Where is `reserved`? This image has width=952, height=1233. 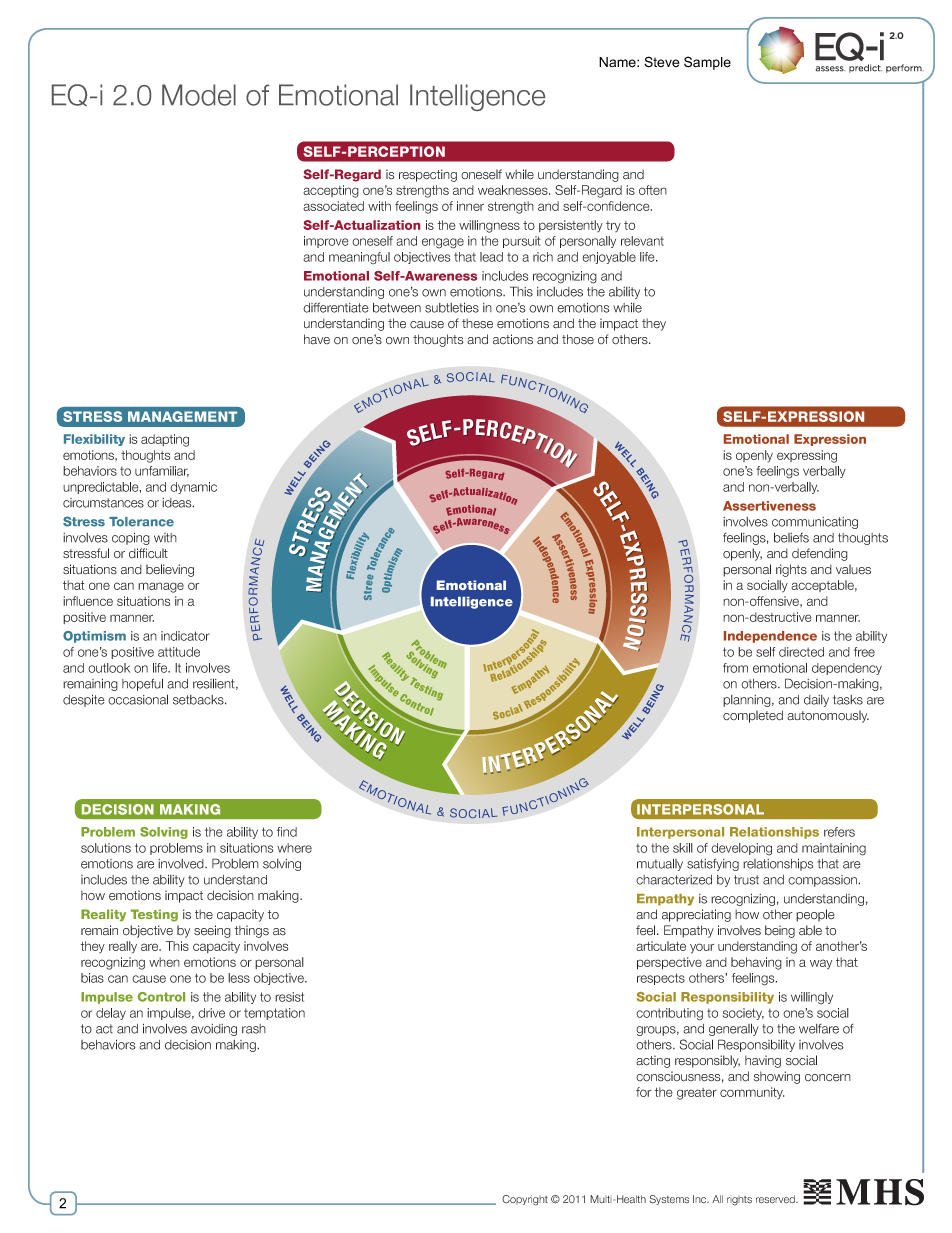 reserved is located at coordinates (776, 1199).
